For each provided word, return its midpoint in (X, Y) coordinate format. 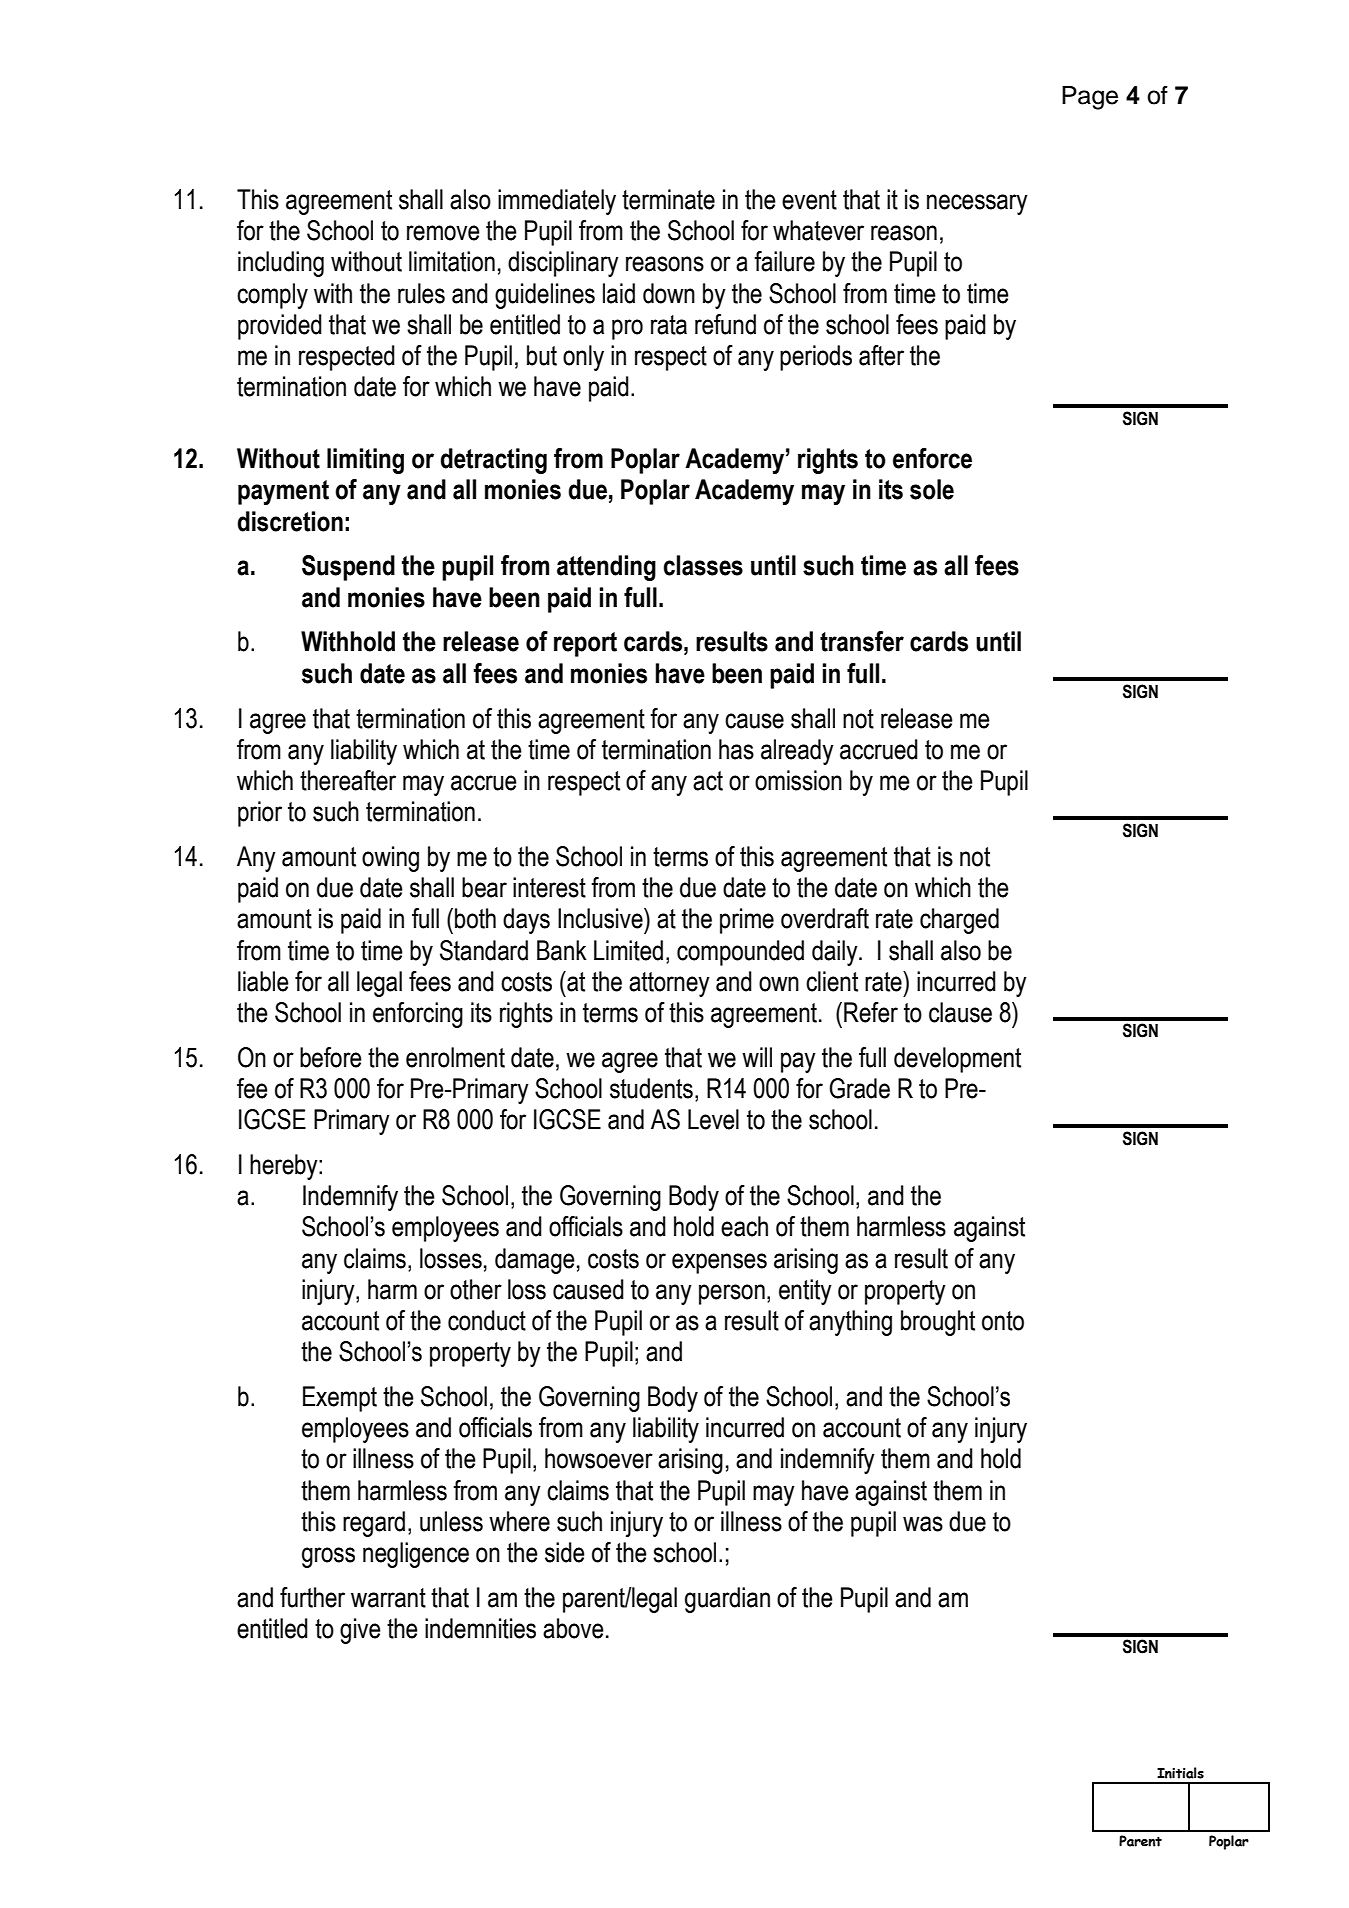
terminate (668, 199)
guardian (727, 1600)
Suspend (348, 568)
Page (1090, 98)
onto (1003, 1321)
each (744, 1226)
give (360, 1631)
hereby (285, 1167)
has (736, 749)
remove (443, 233)
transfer (862, 641)
